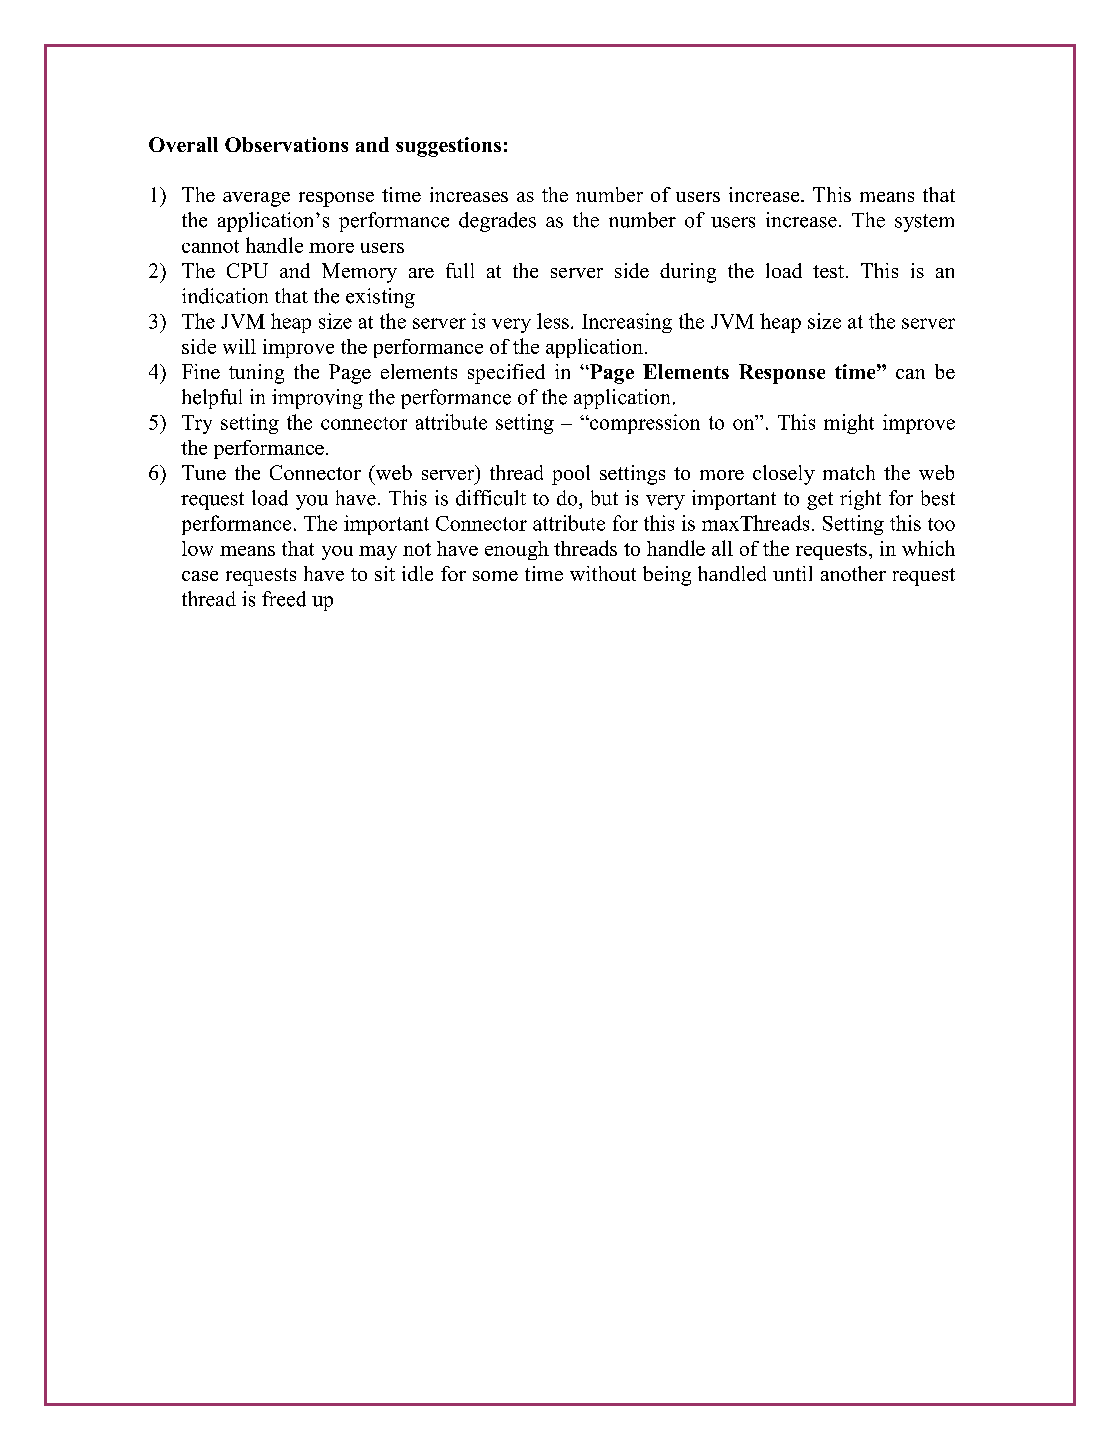  What do you see at coordinates (448, 147) in the page?
I see `suggestions` at bounding box center [448, 147].
